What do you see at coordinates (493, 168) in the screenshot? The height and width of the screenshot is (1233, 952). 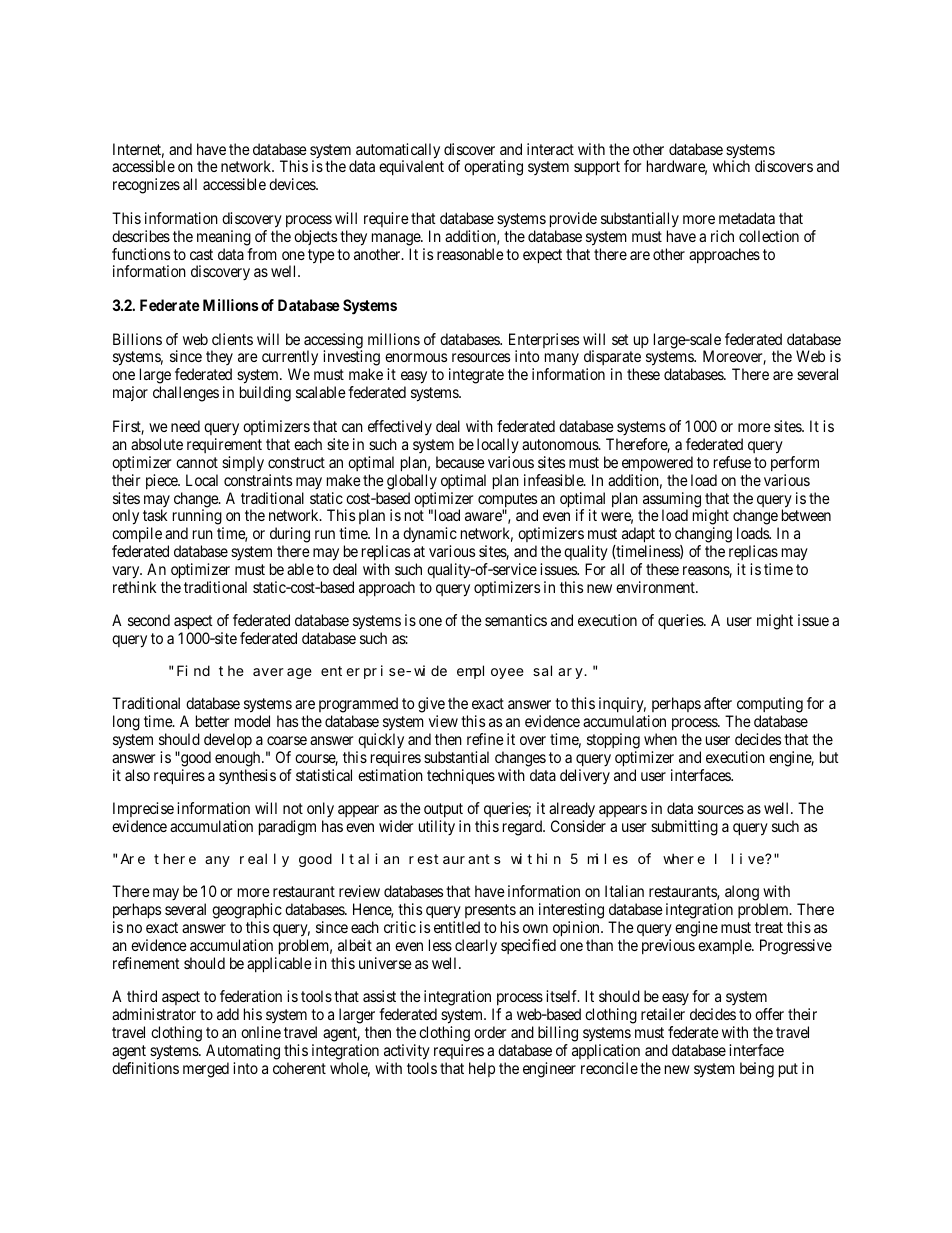 I see `operating` at bounding box center [493, 168].
